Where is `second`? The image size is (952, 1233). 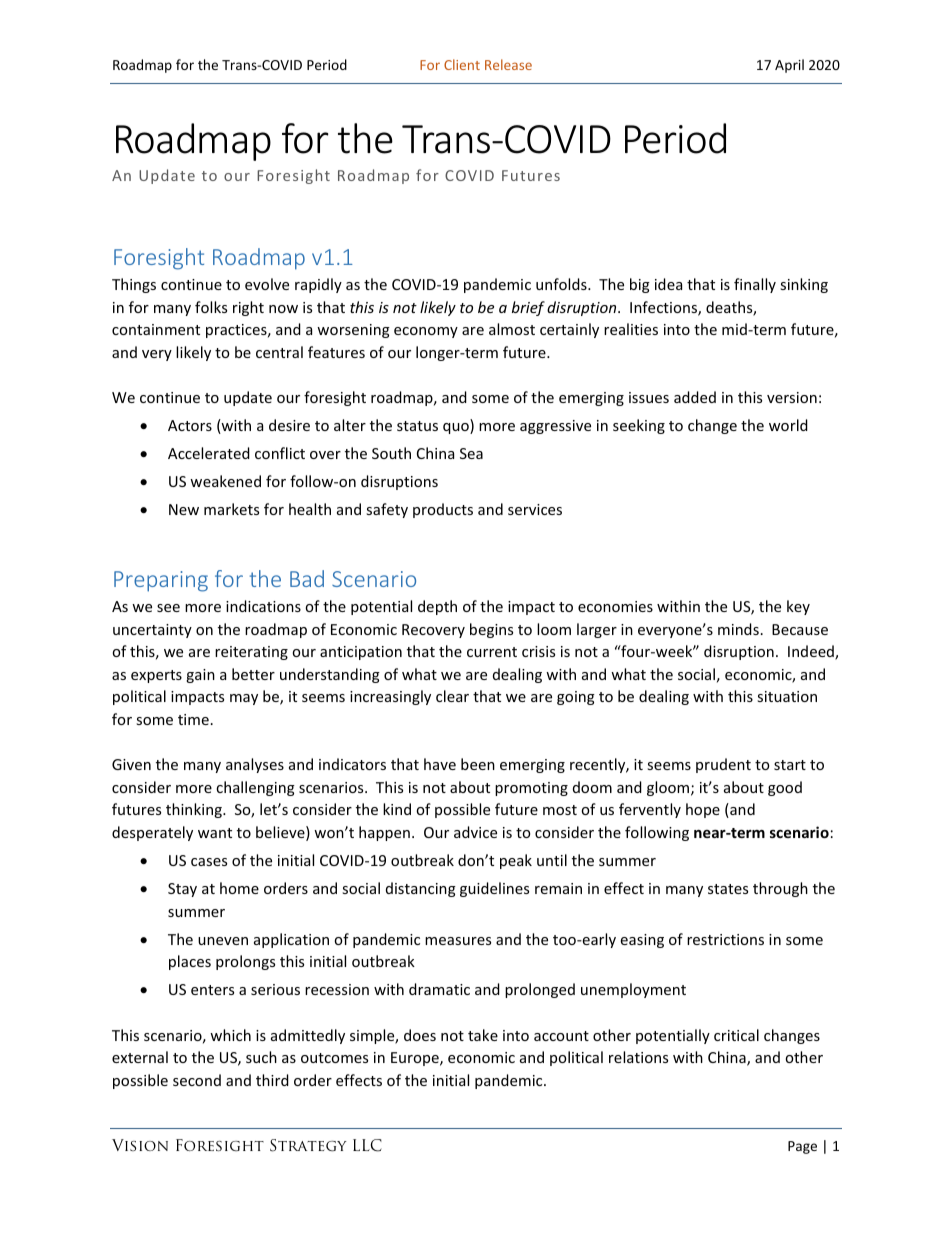 second is located at coordinates (197, 1080).
